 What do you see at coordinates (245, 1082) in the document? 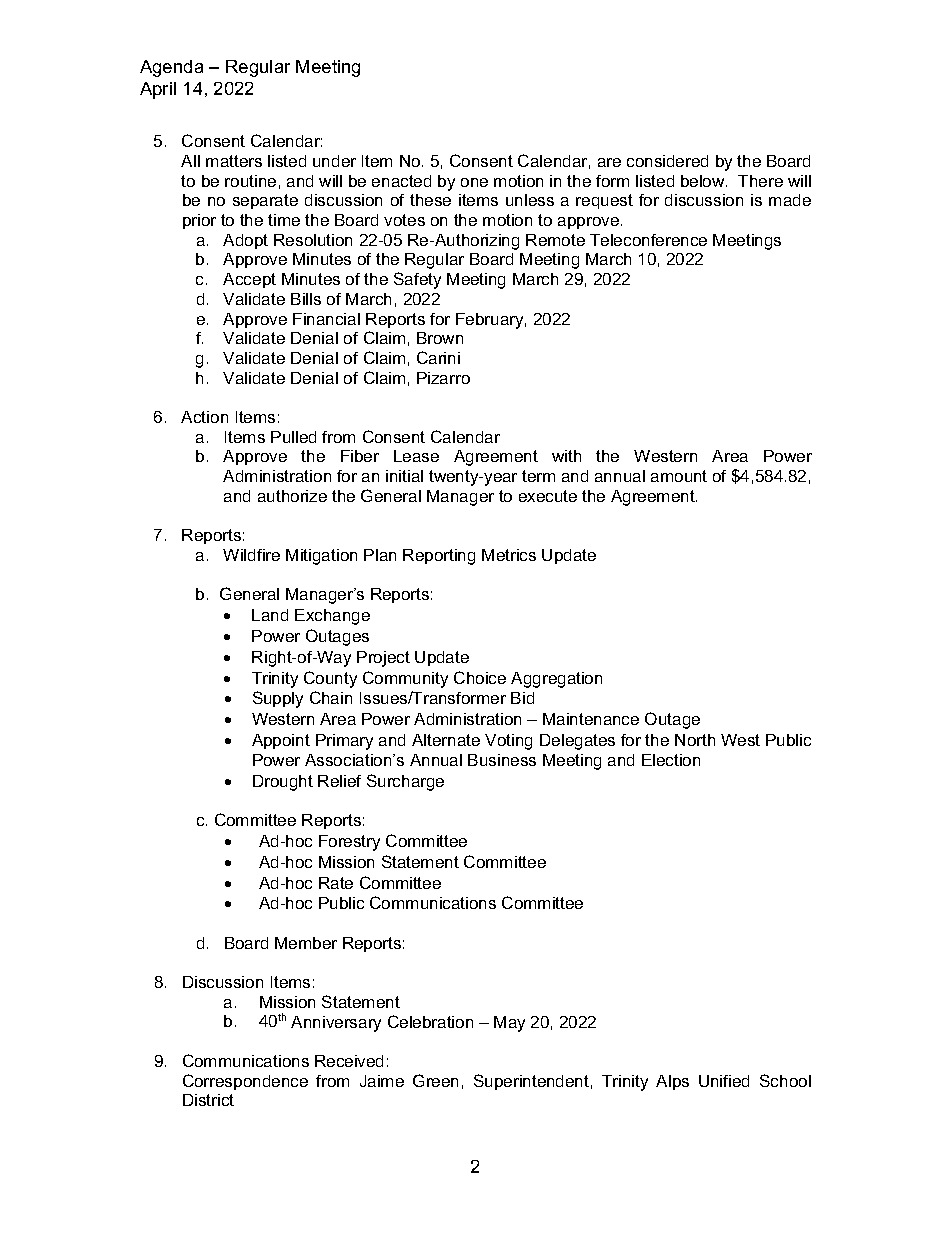
I see `Correspondence` at bounding box center [245, 1082].
